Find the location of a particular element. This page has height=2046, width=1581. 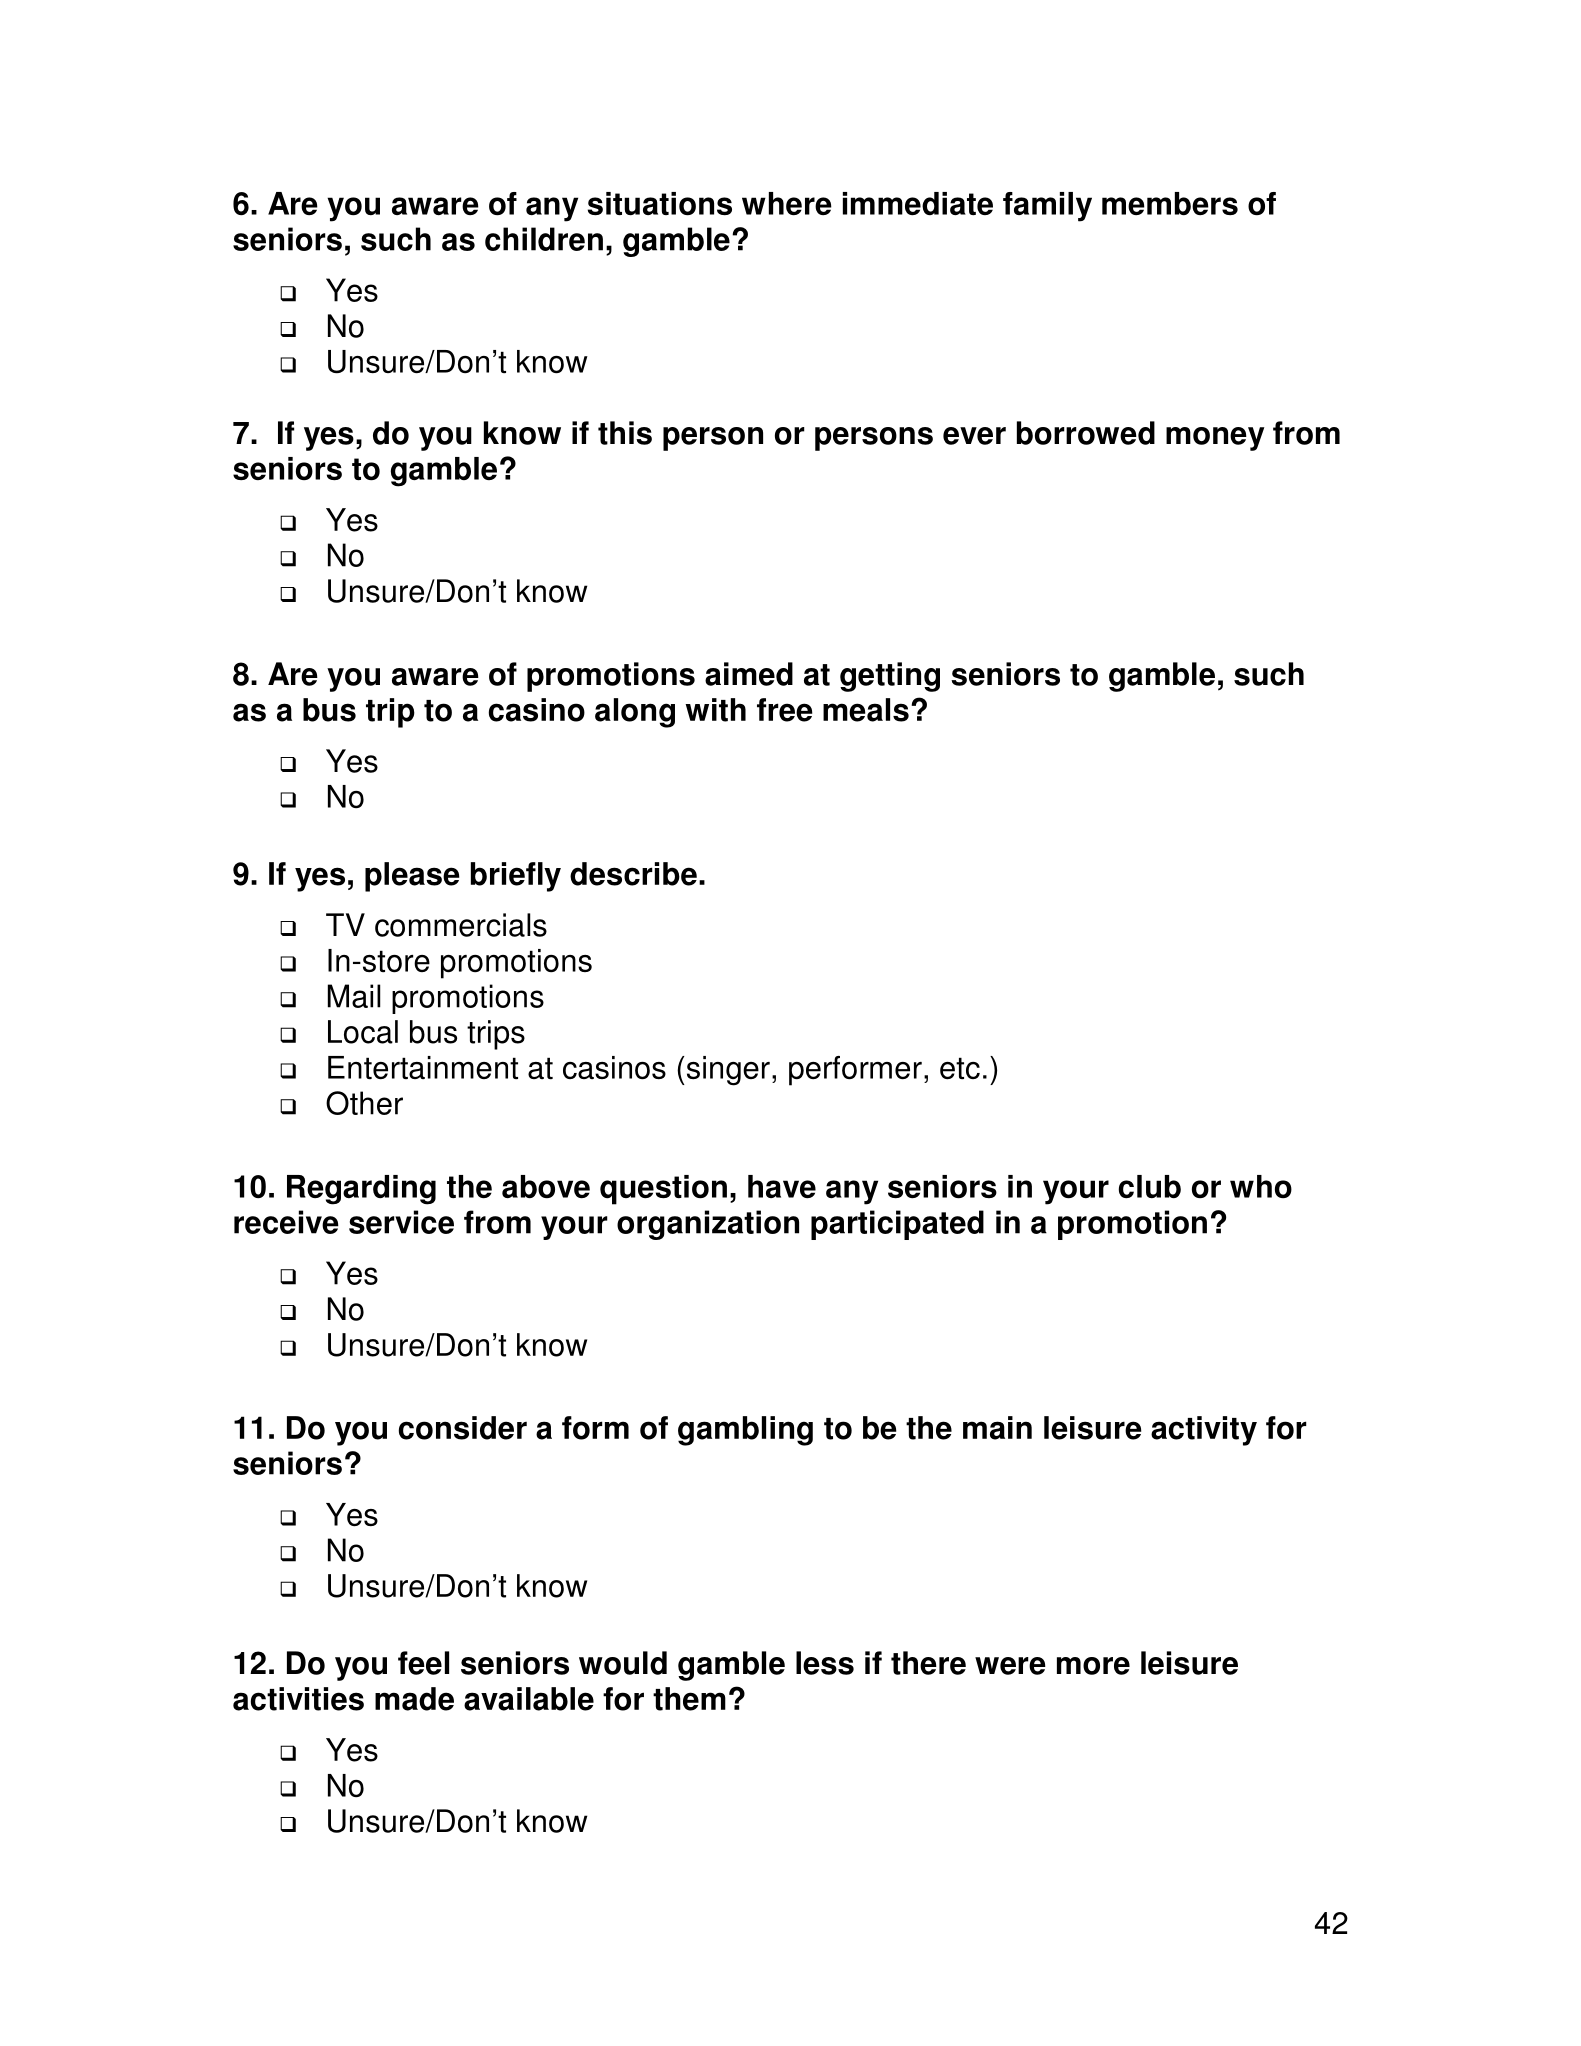

etc is located at coordinates (960, 1068).
